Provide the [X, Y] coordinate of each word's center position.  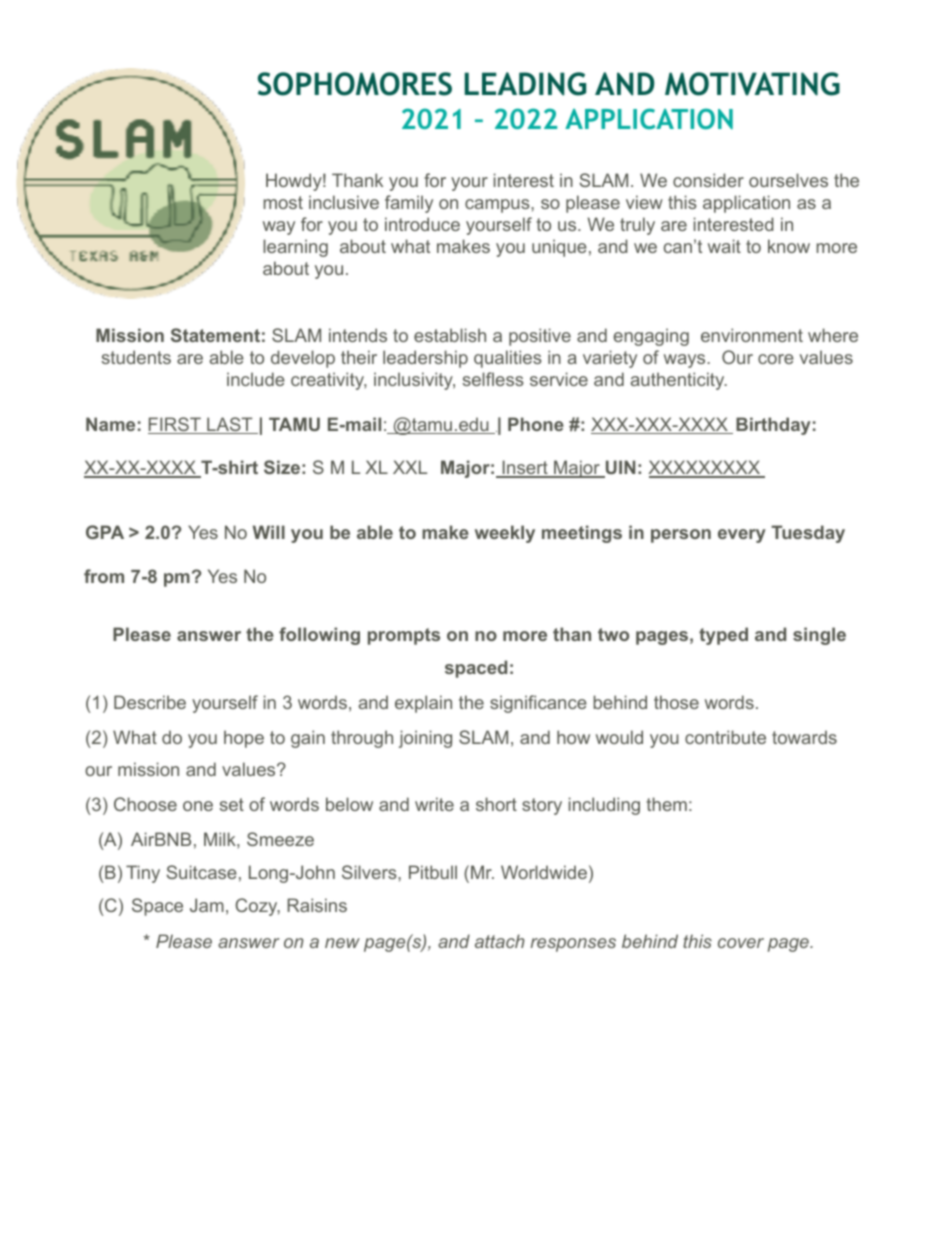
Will [269, 532]
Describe [150, 702]
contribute [725, 737]
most [283, 202]
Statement [215, 335]
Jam [207, 905]
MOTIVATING [752, 84]
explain [423, 704]
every [742, 536]
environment [752, 335]
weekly [505, 534]
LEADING [525, 84]
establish [450, 335]
